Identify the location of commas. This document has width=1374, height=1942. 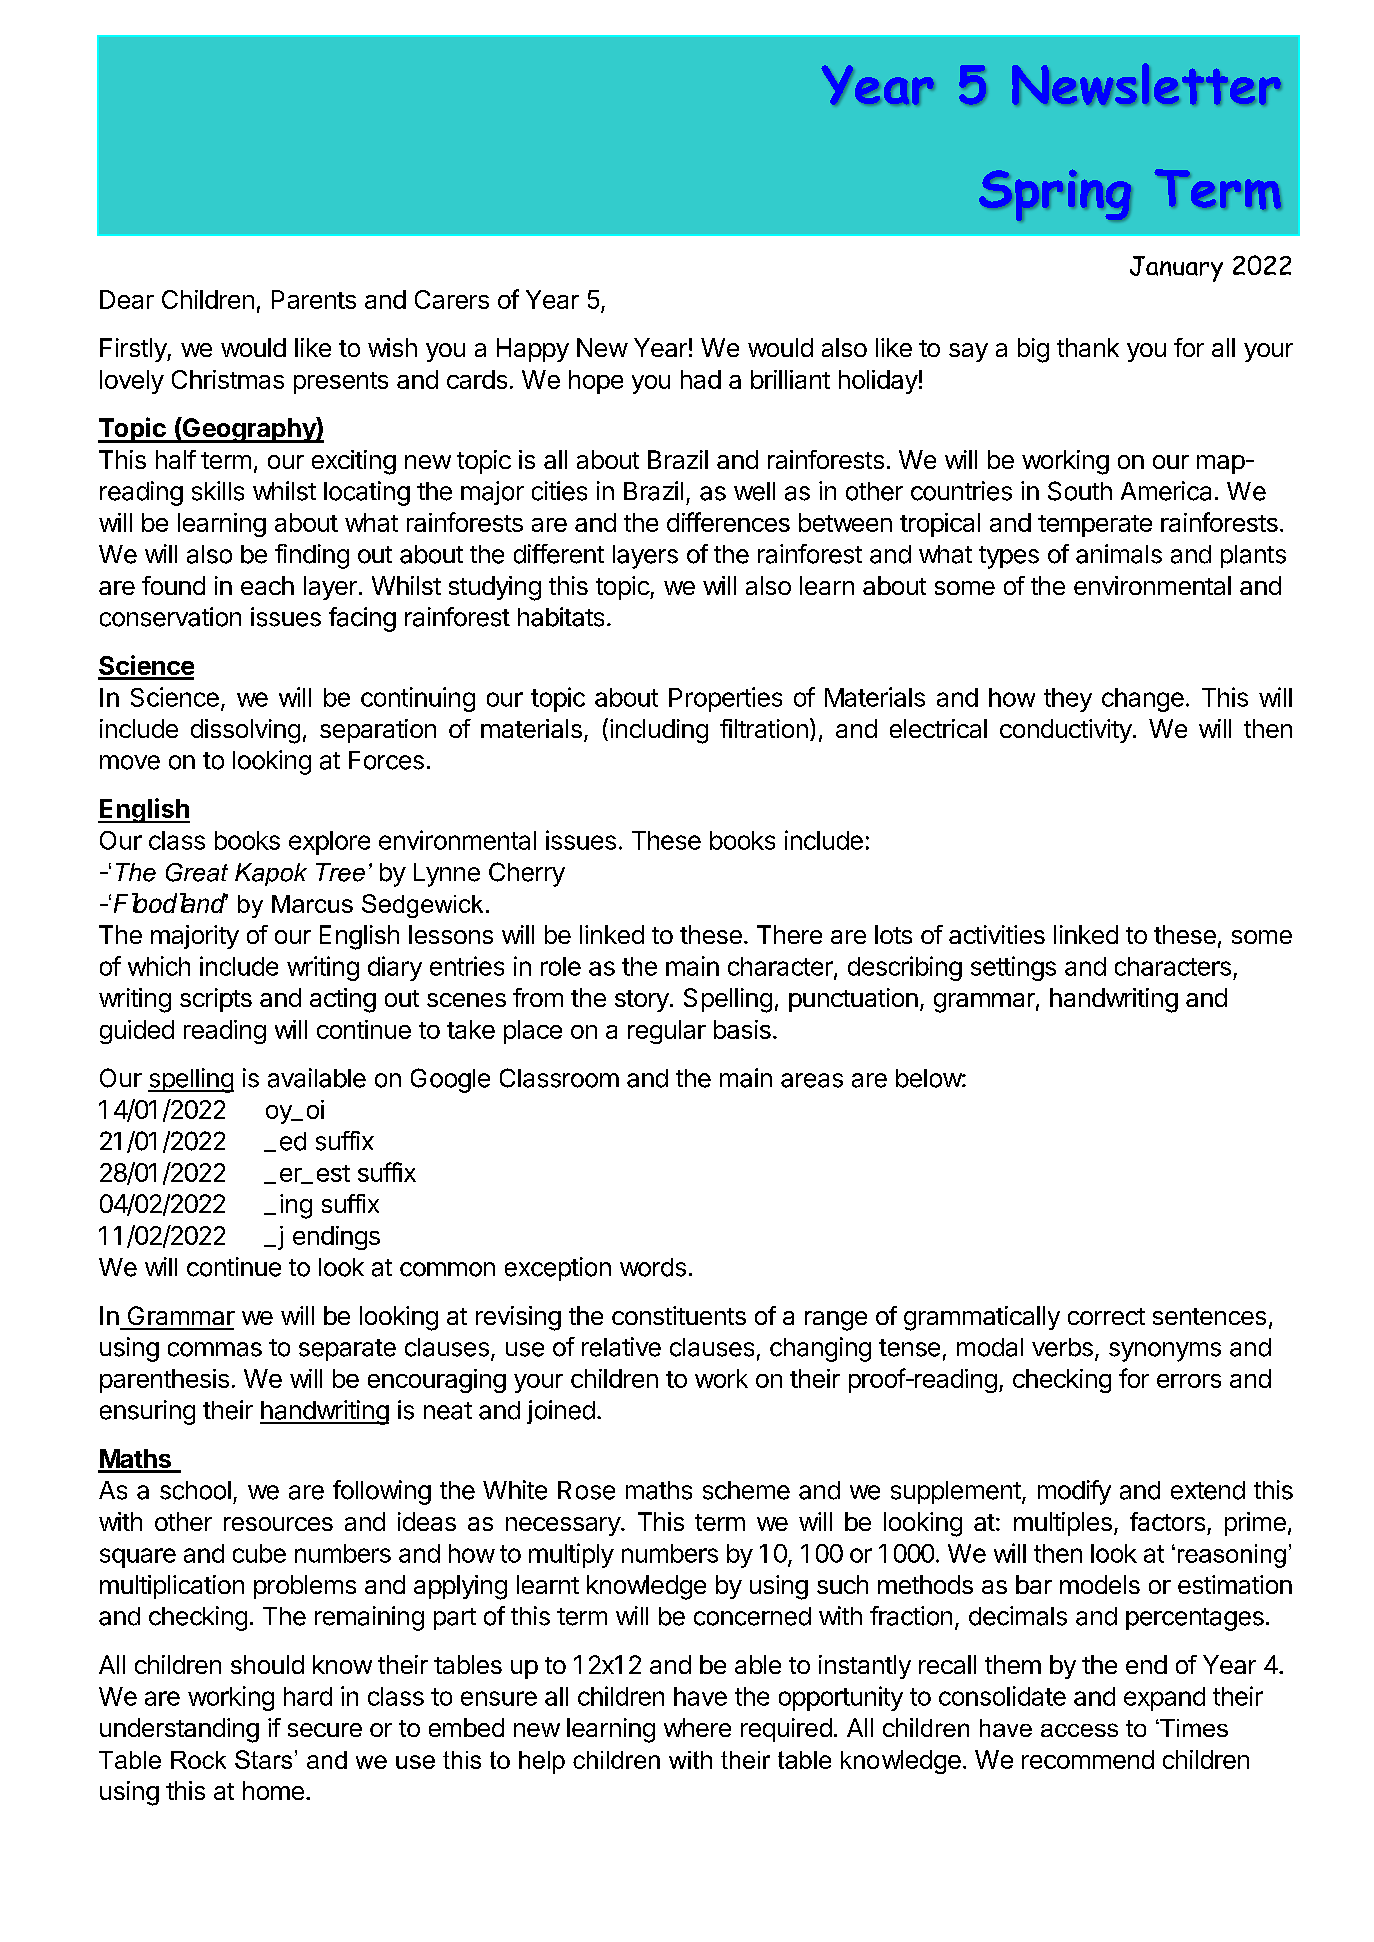
(215, 1349).
